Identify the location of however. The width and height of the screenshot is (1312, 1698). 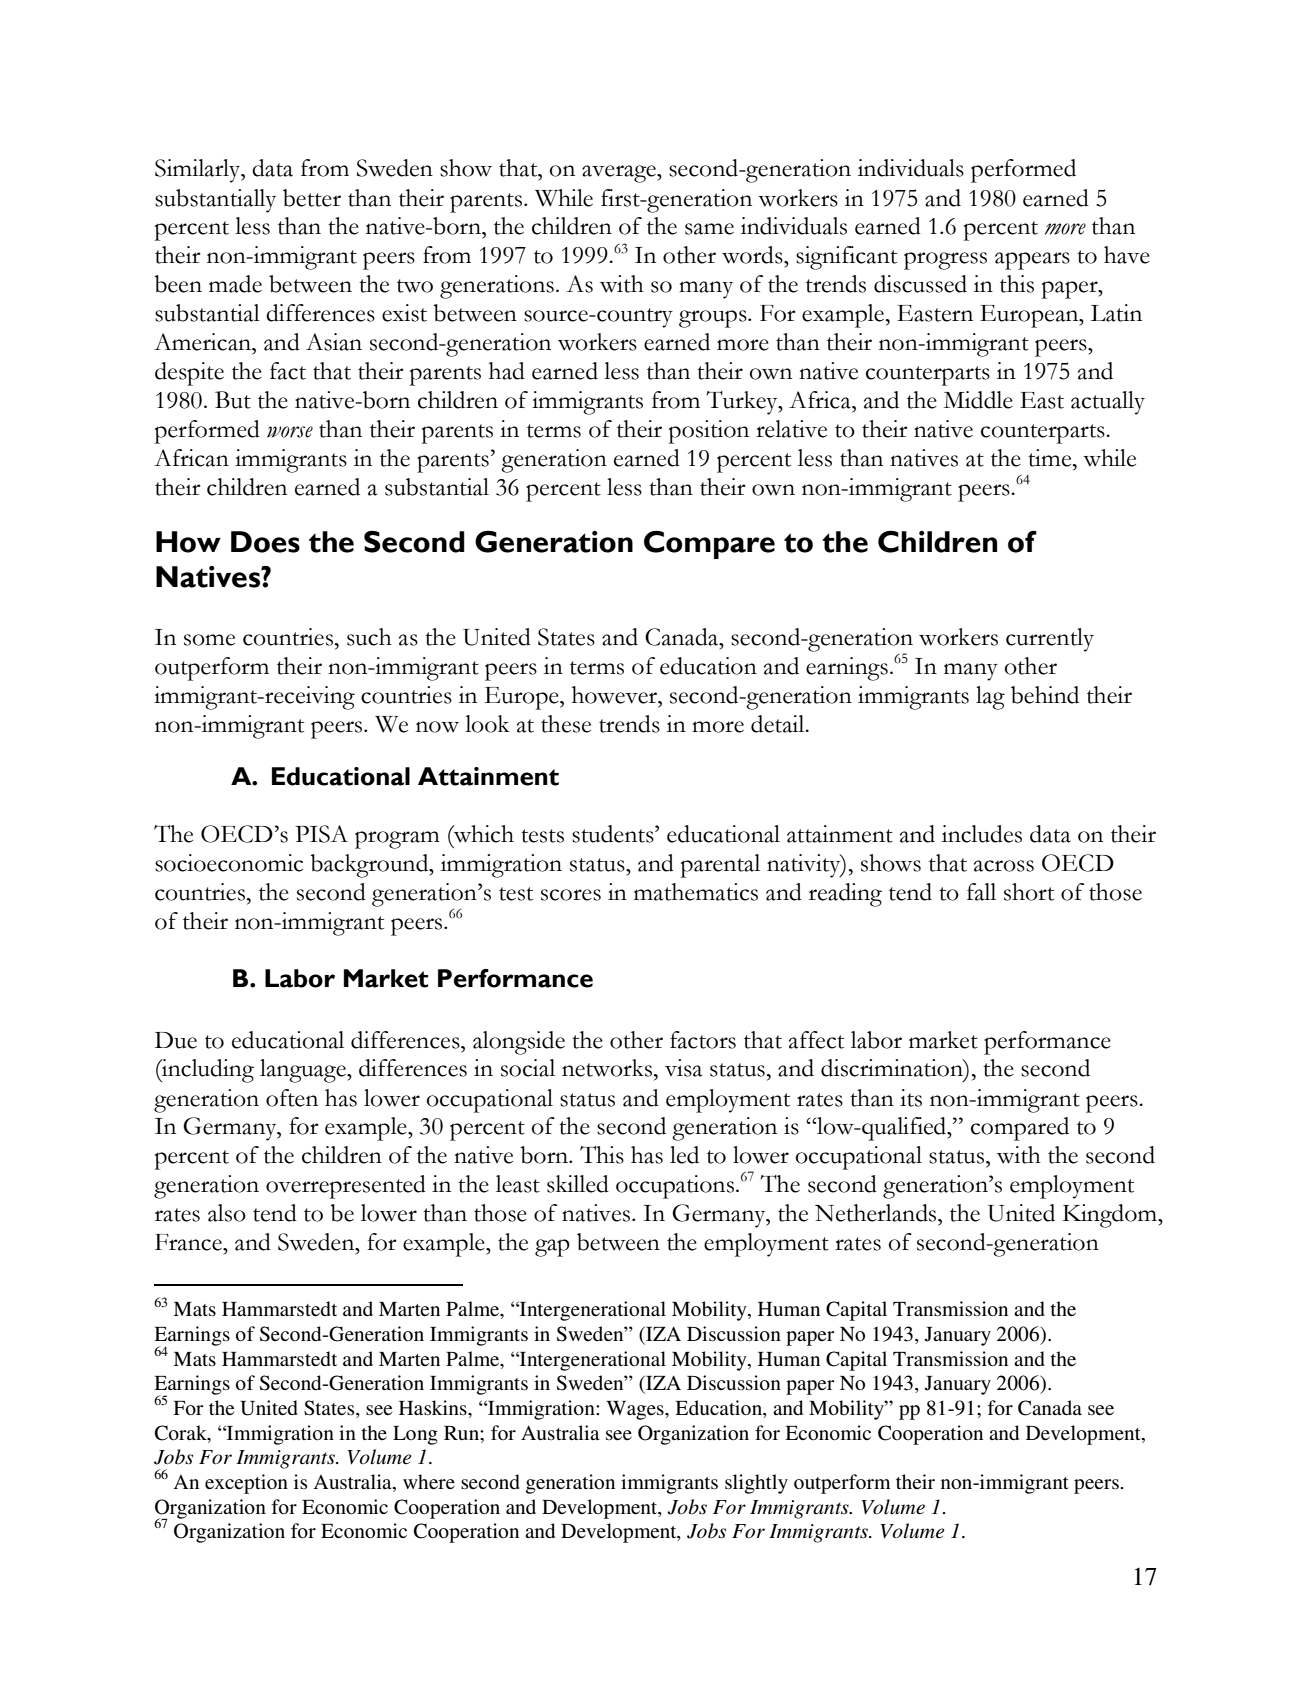
(616, 695).
